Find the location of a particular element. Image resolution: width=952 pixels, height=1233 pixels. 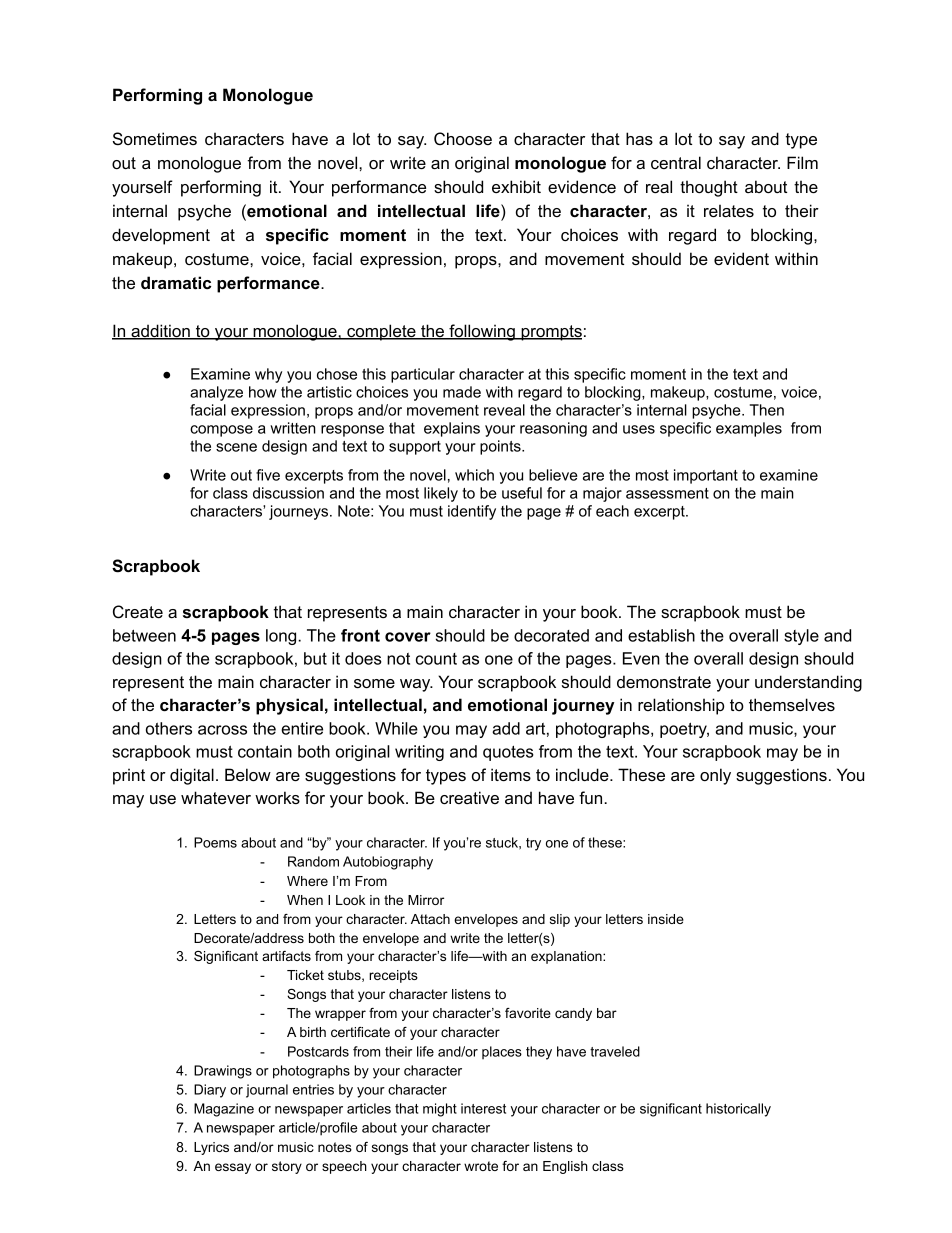

which is located at coordinates (474, 475).
